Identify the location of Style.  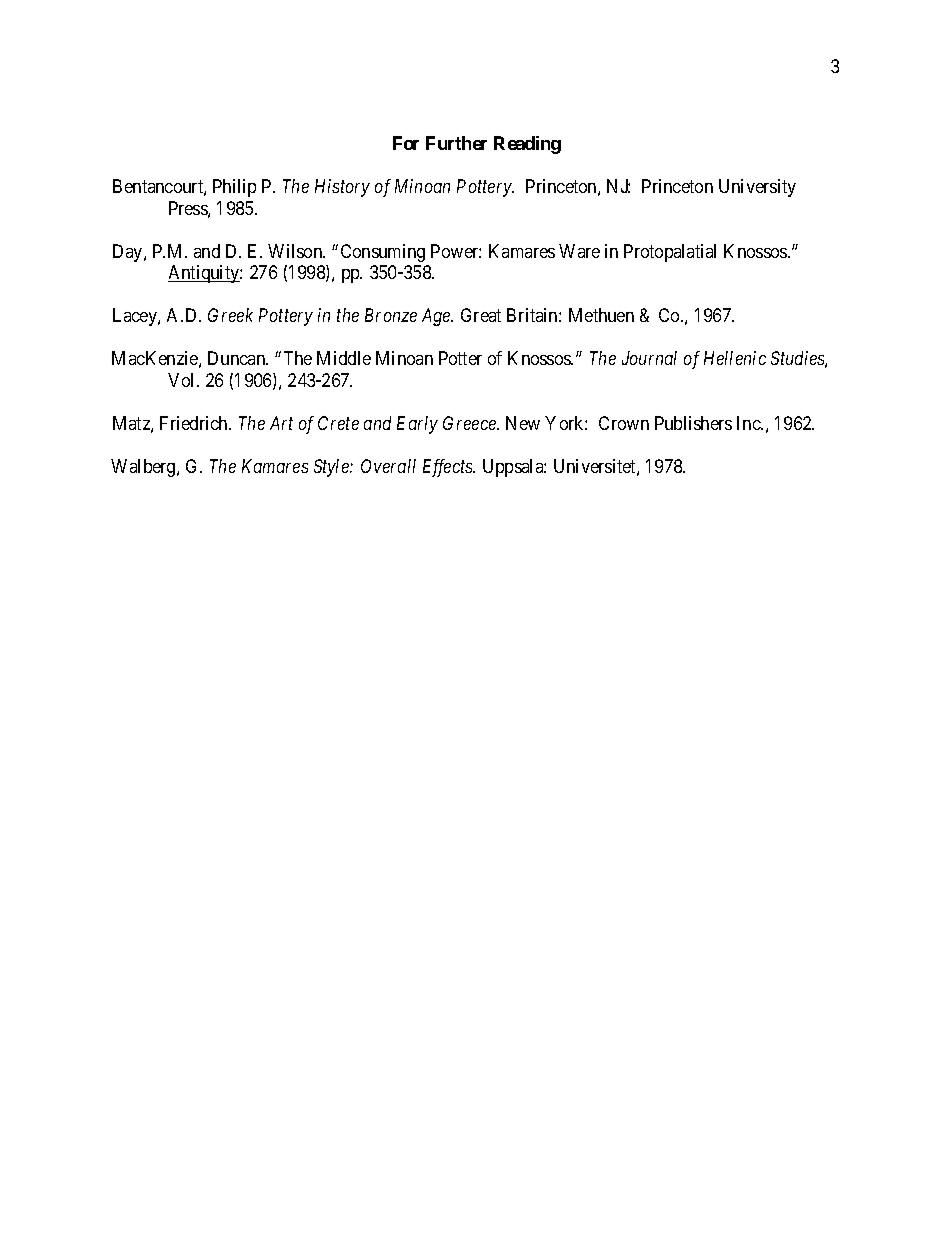
(332, 468).
